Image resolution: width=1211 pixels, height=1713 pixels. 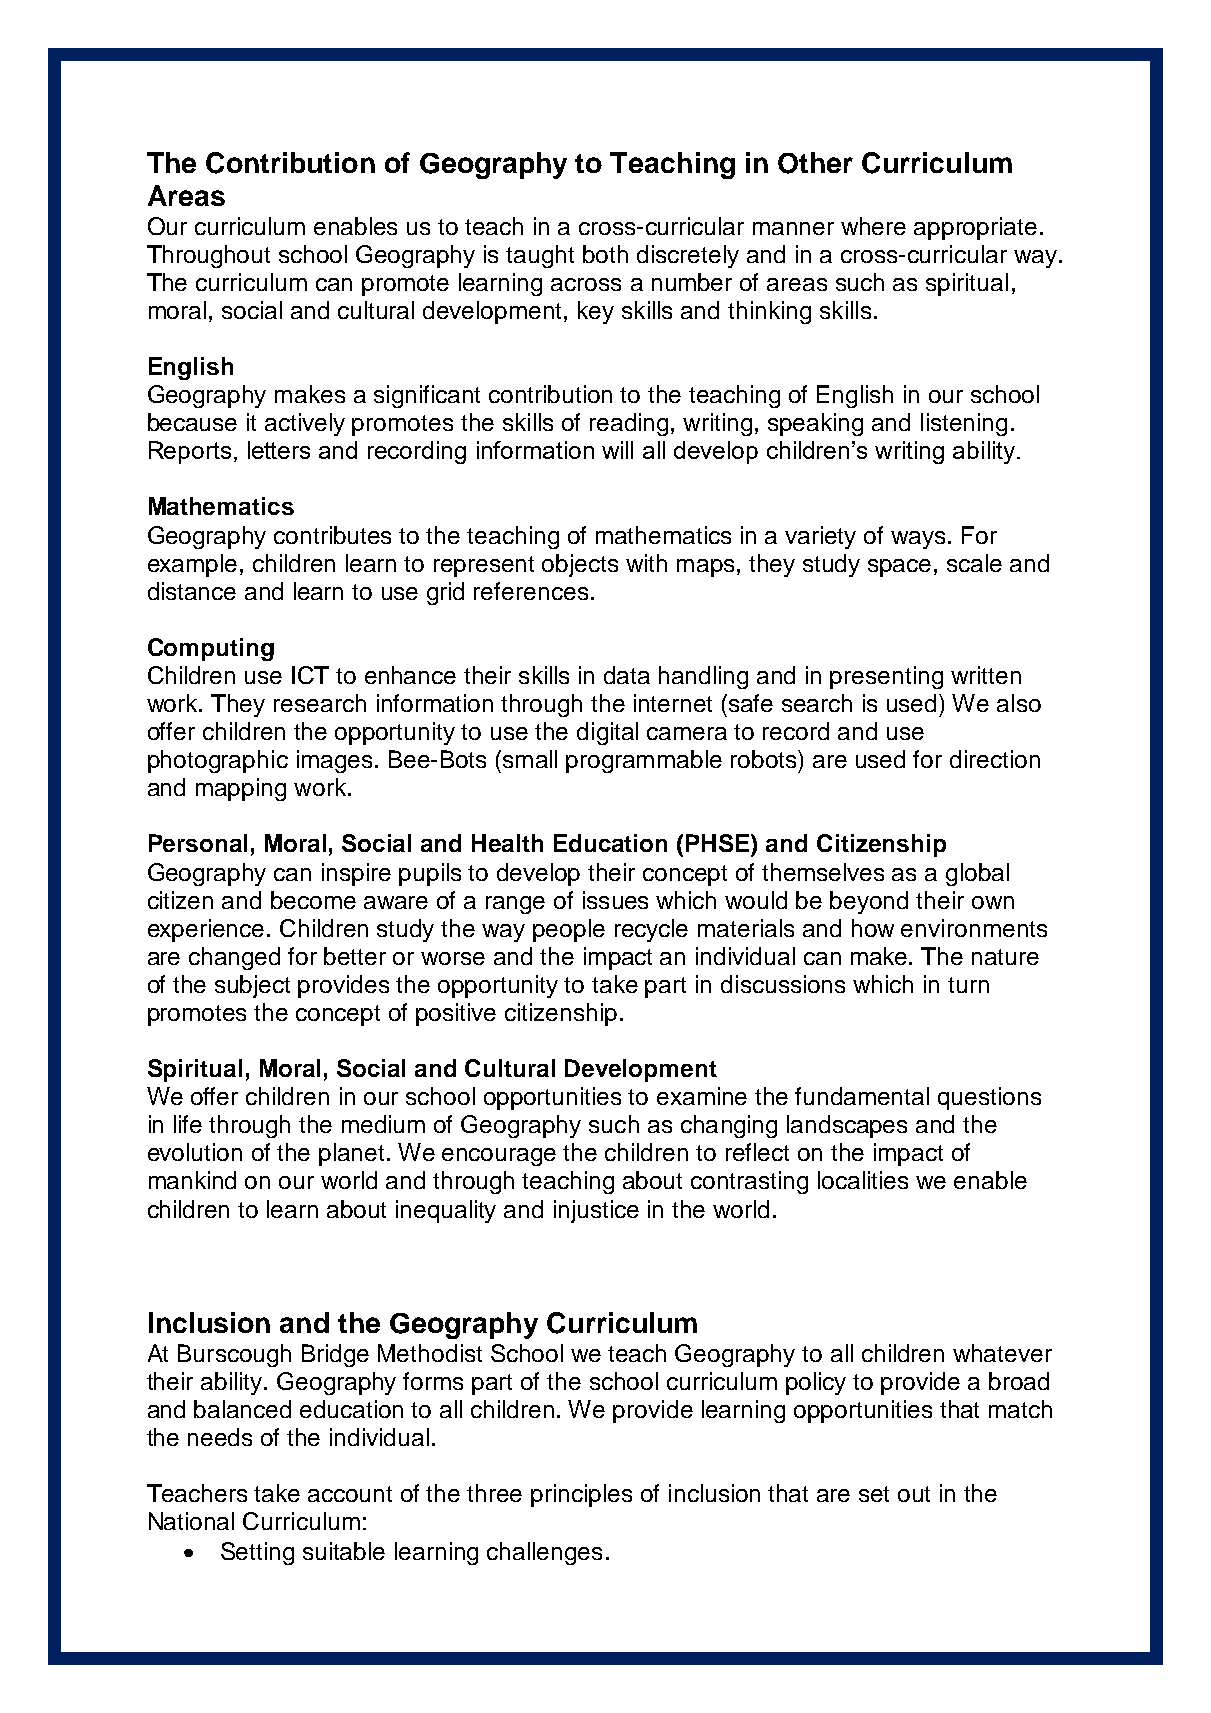 What do you see at coordinates (332, 535) in the screenshot?
I see `contributes` at bounding box center [332, 535].
